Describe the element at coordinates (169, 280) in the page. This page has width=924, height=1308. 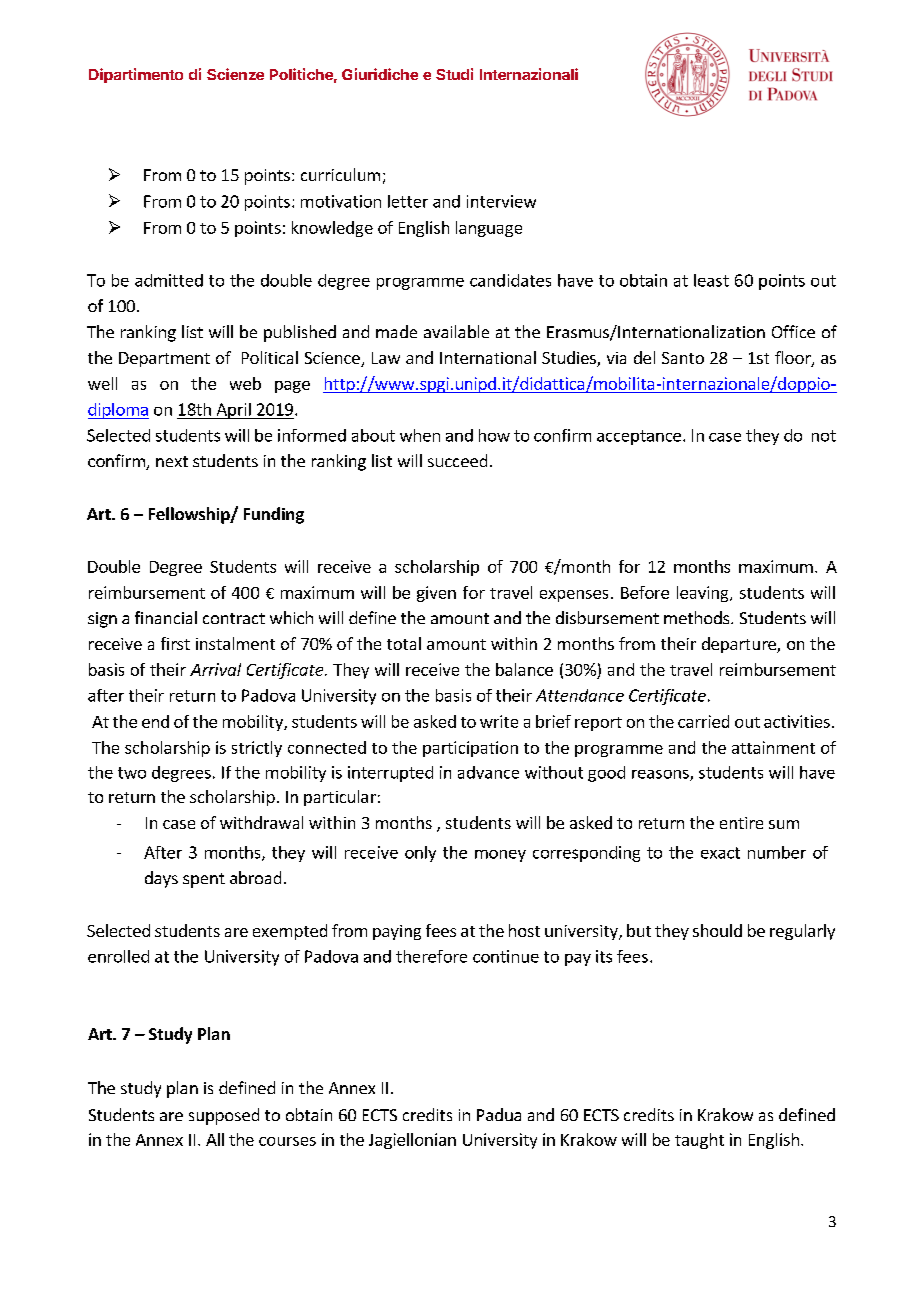
I see `admitted` at that location.
